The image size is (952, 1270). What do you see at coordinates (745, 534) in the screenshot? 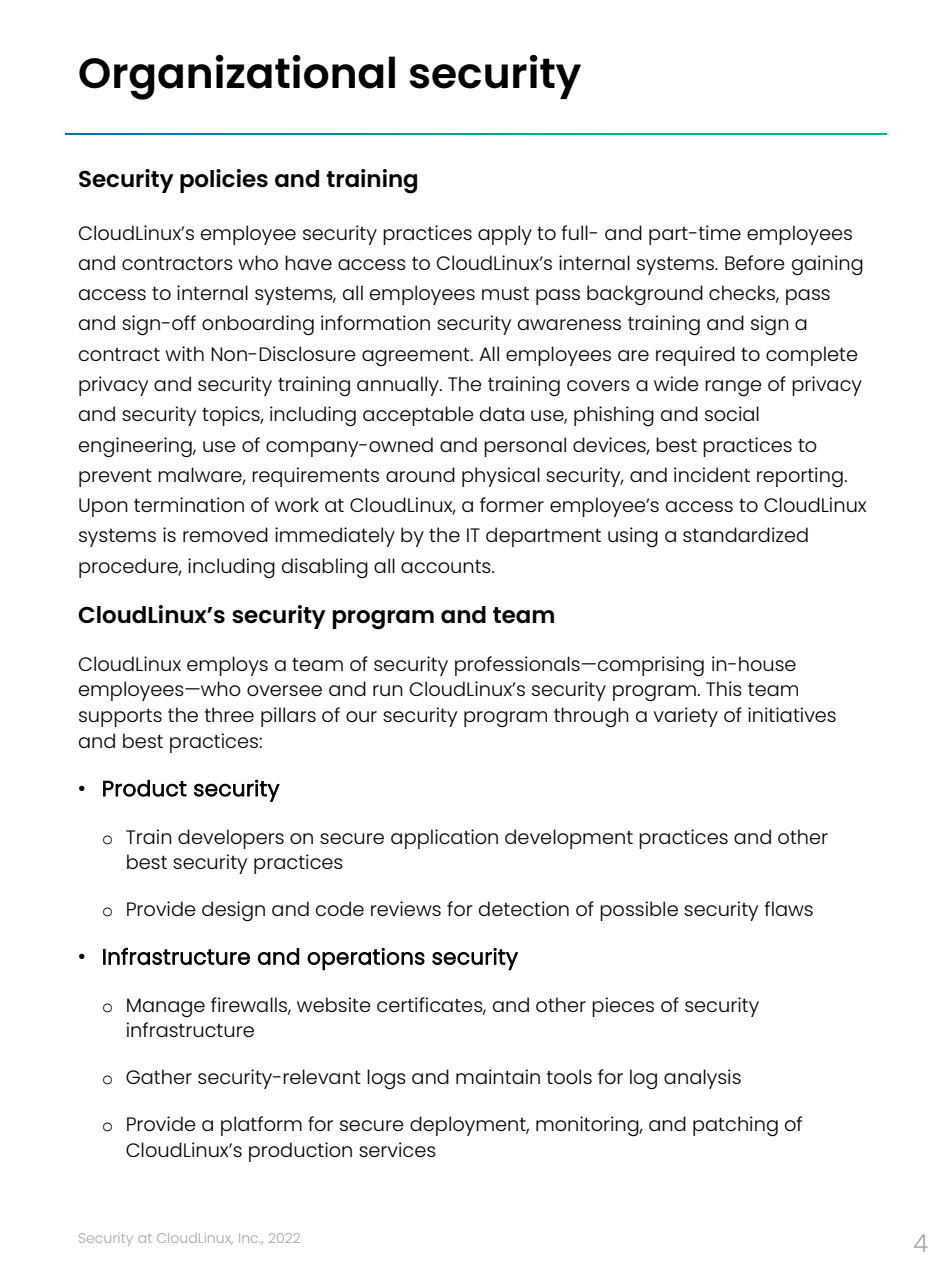
I see `standardized` at bounding box center [745, 534].
